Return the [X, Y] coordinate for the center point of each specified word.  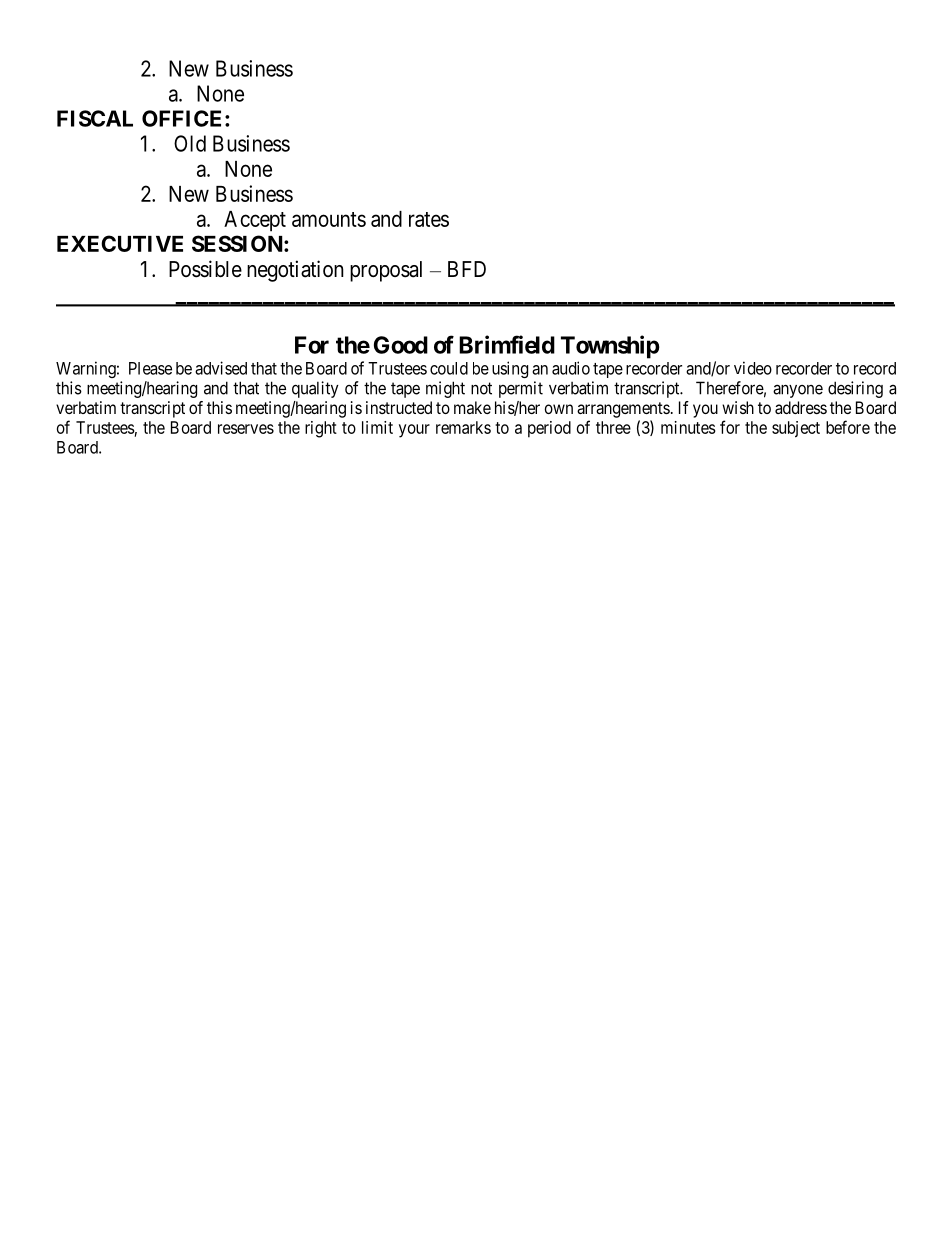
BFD [467, 269]
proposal [386, 271]
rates [429, 219]
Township [610, 347]
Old [190, 143]
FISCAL [95, 118]
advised [221, 368]
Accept [255, 221]
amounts [329, 219]
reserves [246, 429]
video [753, 368]
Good [401, 345]
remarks [463, 427]
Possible [205, 269]
